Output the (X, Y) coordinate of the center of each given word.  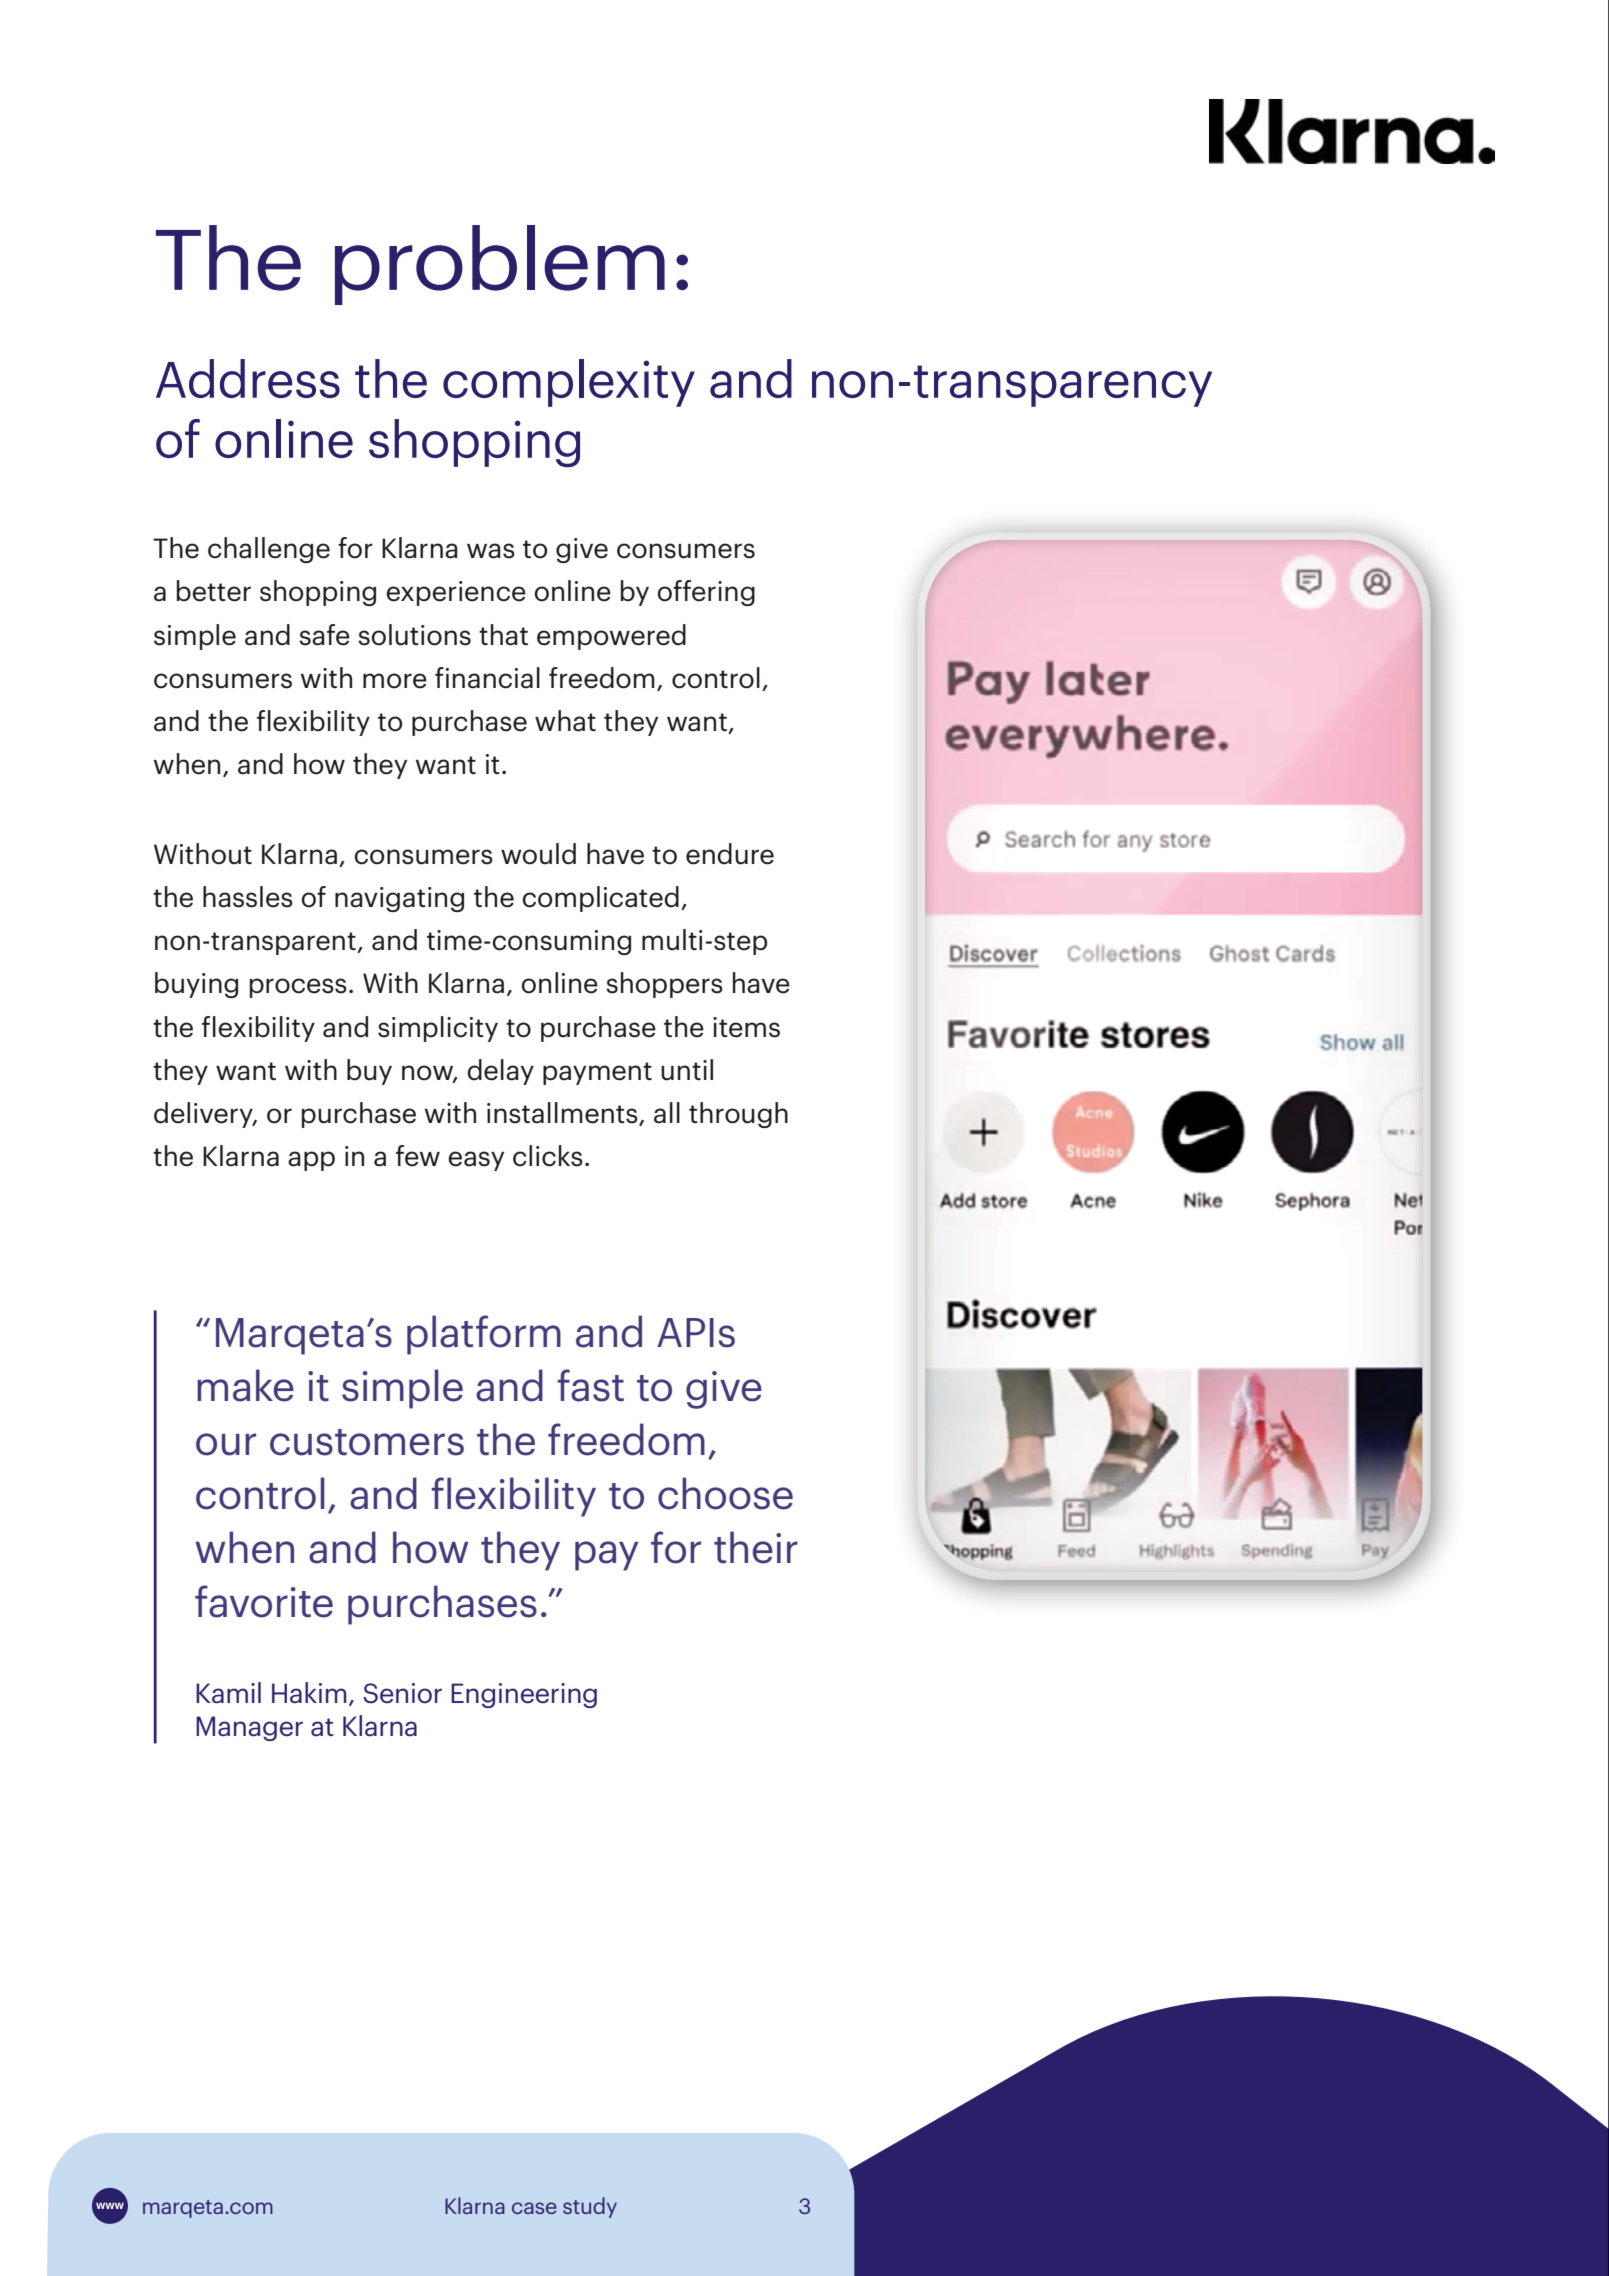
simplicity (438, 1029)
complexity (569, 383)
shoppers (664, 985)
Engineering (524, 1695)
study (590, 2207)
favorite (264, 1601)
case (534, 2208)
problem (500, 265)
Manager (249, 1728)
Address (248, 378)
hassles (248, 897)
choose (725, 1493)
